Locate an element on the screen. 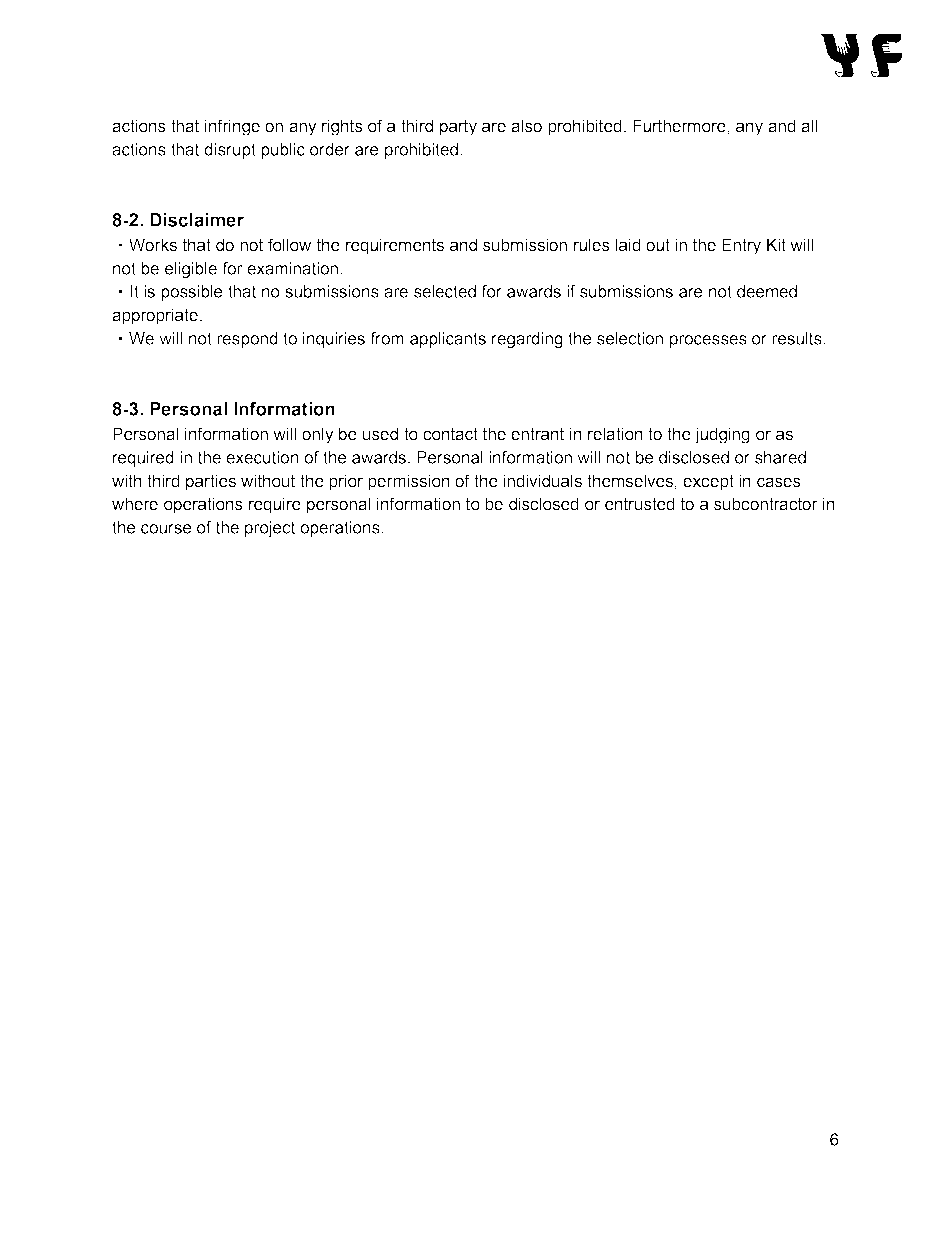  applicants is located at coordinates (448, 340).
